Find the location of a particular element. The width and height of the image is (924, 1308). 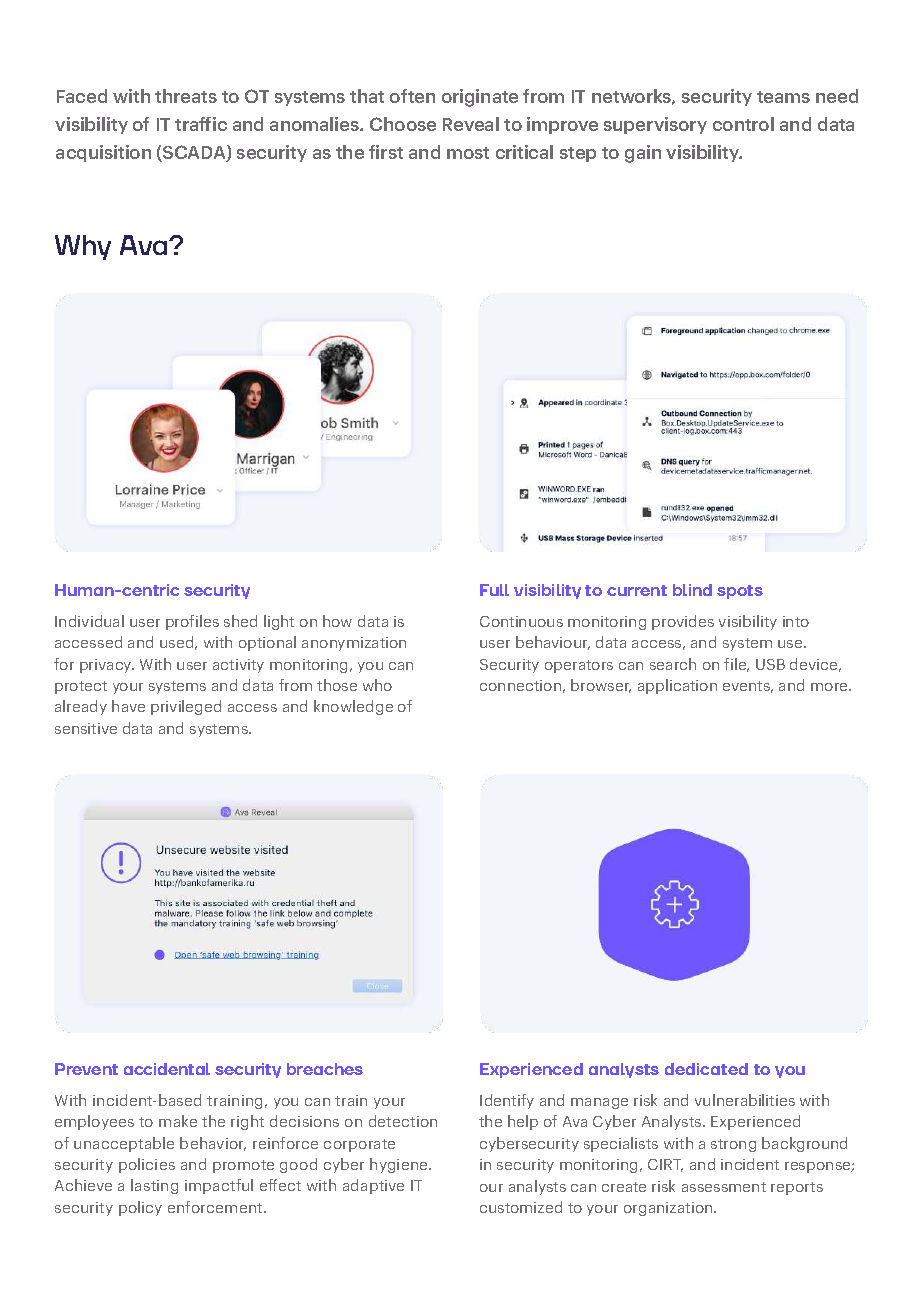

Reveal is located at coordinates (471, 124).
